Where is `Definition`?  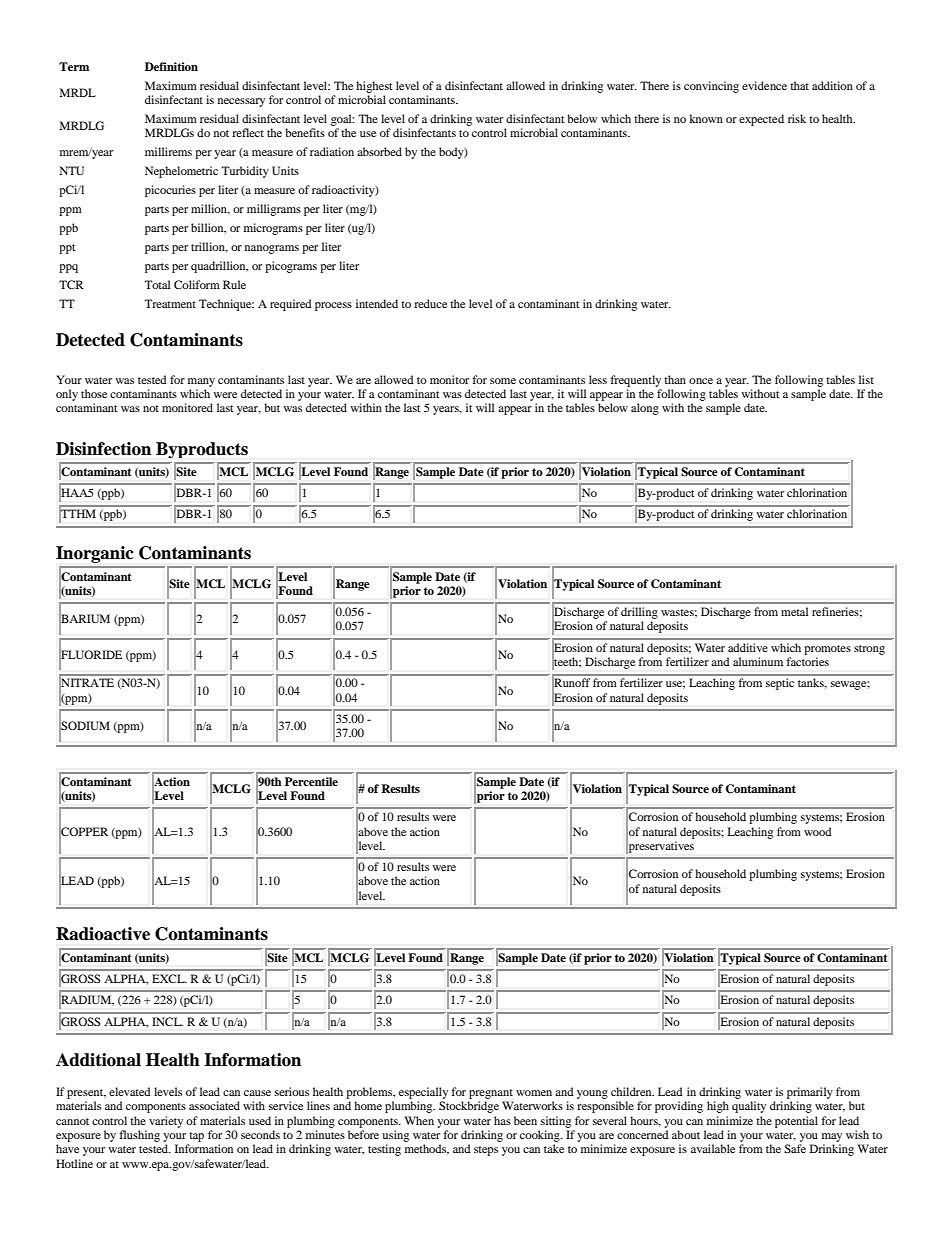 Definition is located at coordinates (171, 66).
